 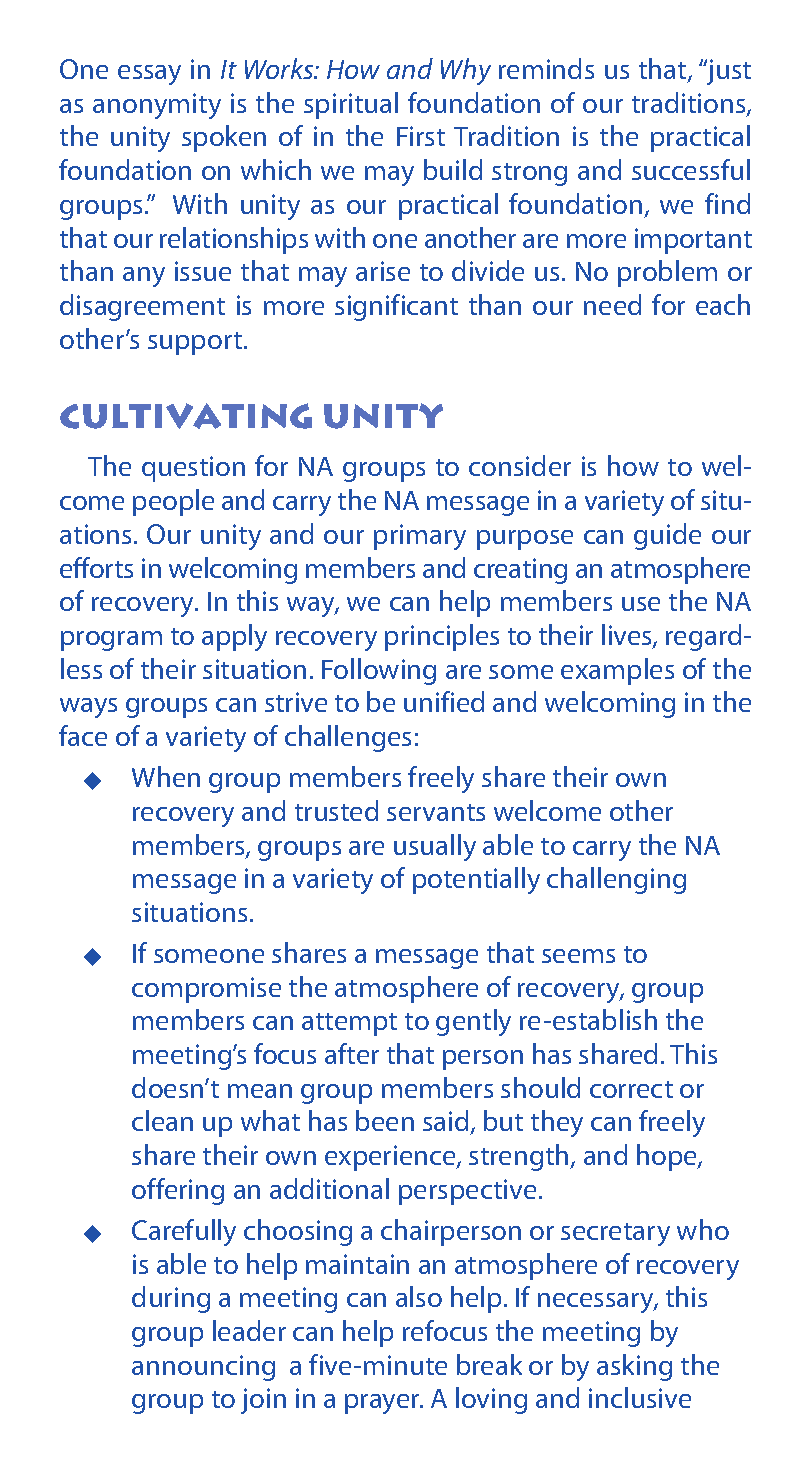 What do you see at coordinates (634, 1367) in the document?
I see `asking` at bounding box center [634, 1367].
